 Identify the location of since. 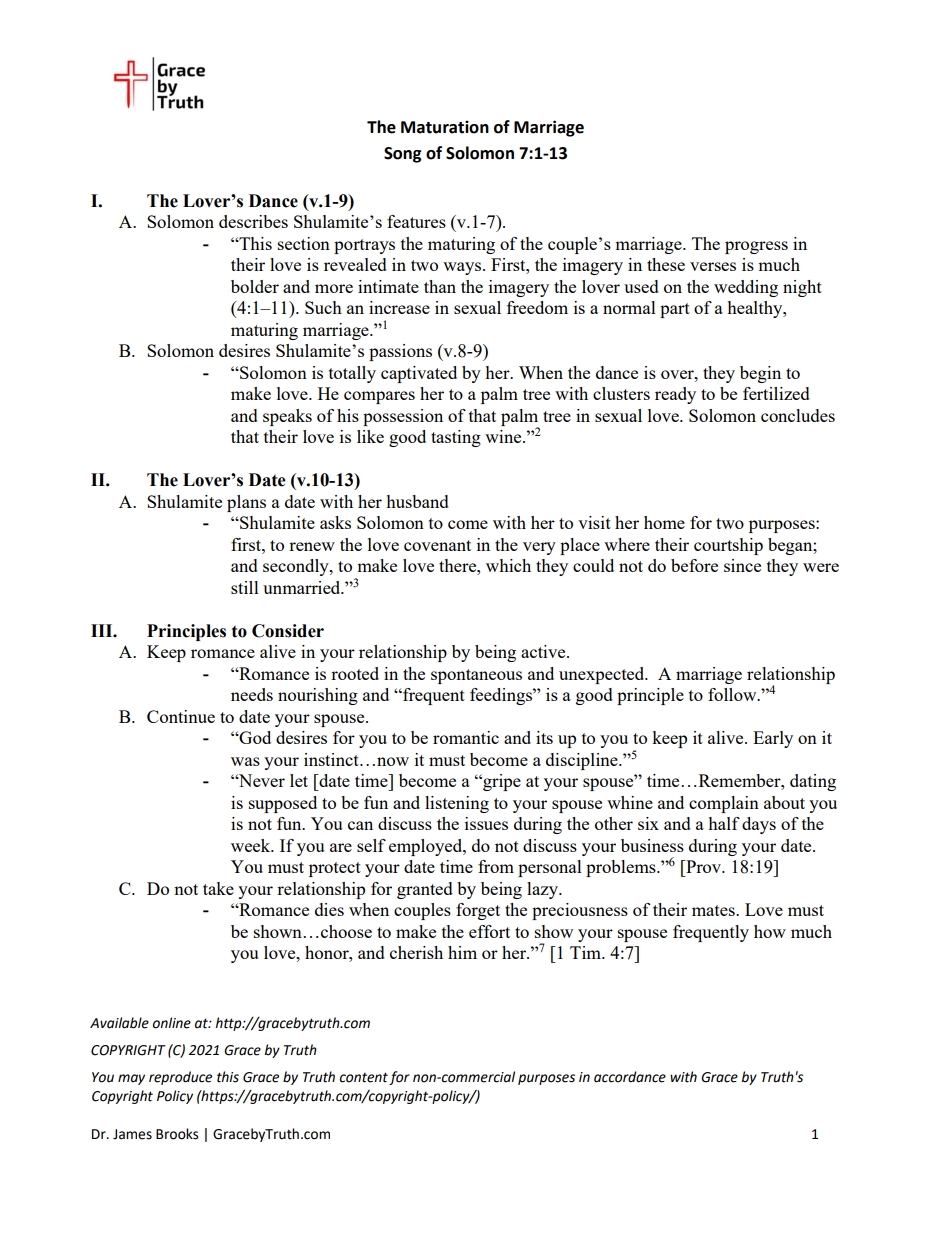
(742, 565).
